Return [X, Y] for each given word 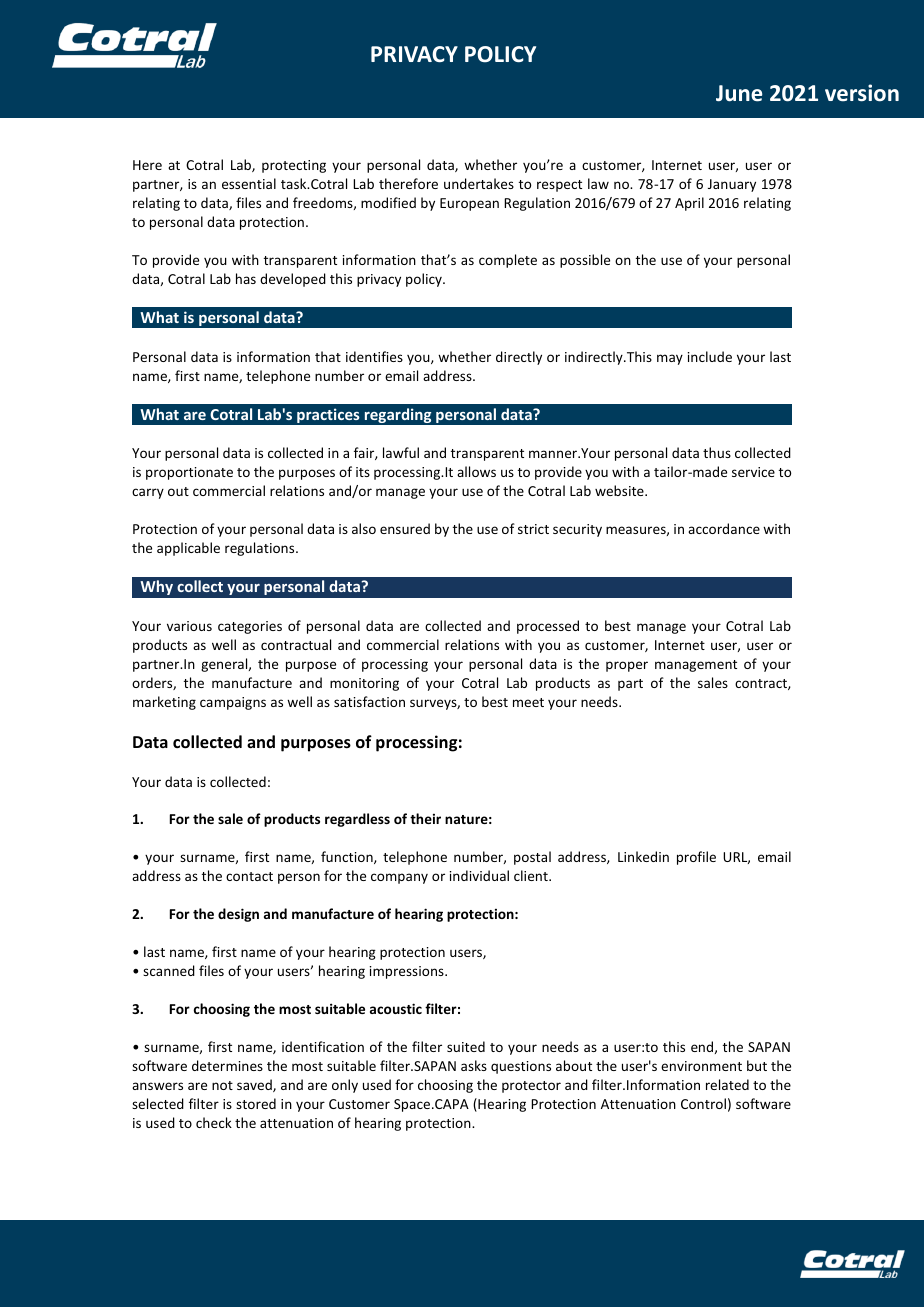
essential [249, 183]
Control [703, 1103]
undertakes [479, 183]
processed [548, 627]
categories [250, 627]
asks [474, 1065]
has [246, 278]
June [739, 93]
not [222, 1085]
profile [696, 858]
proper [627, 666]
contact [249, 876]
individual [479, 875]
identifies [374, 356]
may [670, 359]
